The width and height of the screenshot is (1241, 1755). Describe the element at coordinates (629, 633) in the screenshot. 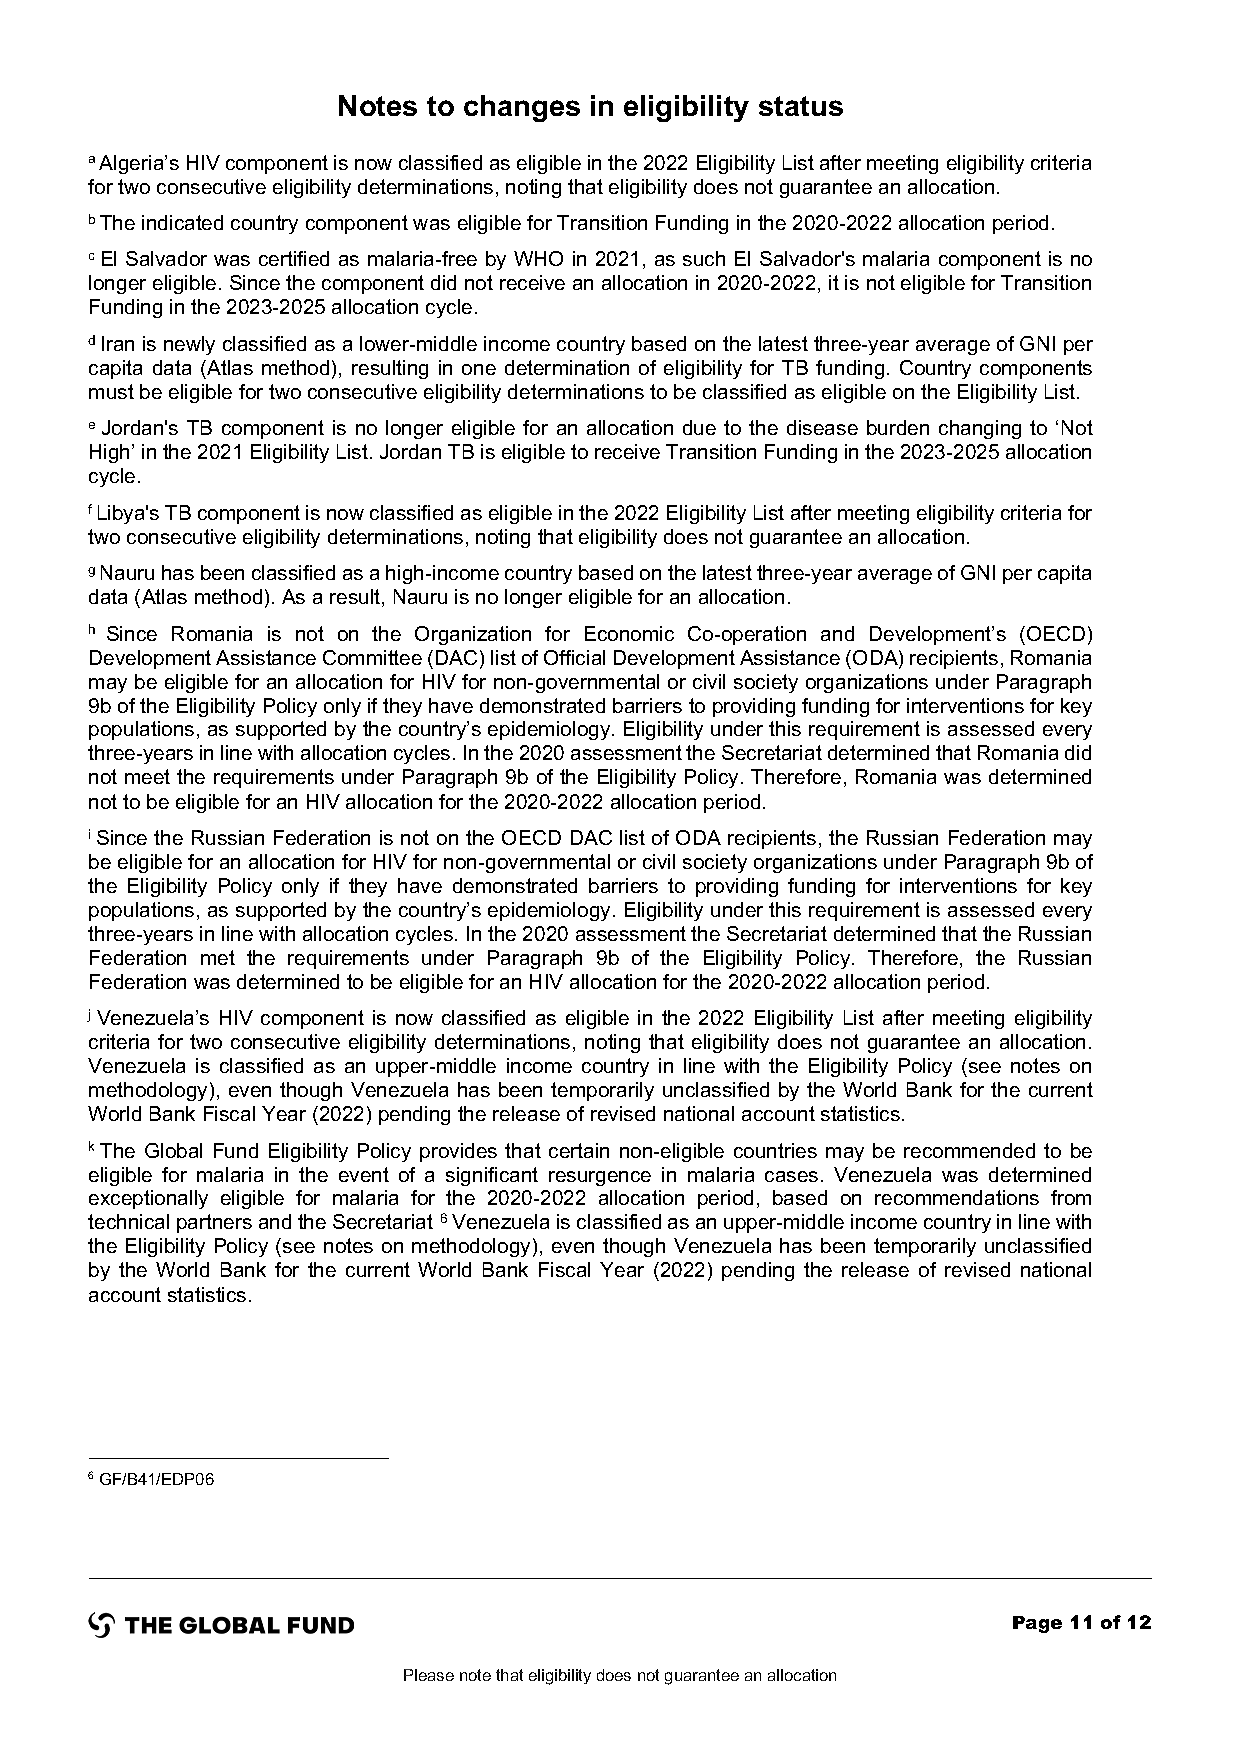

I see `Economic` at that location.
